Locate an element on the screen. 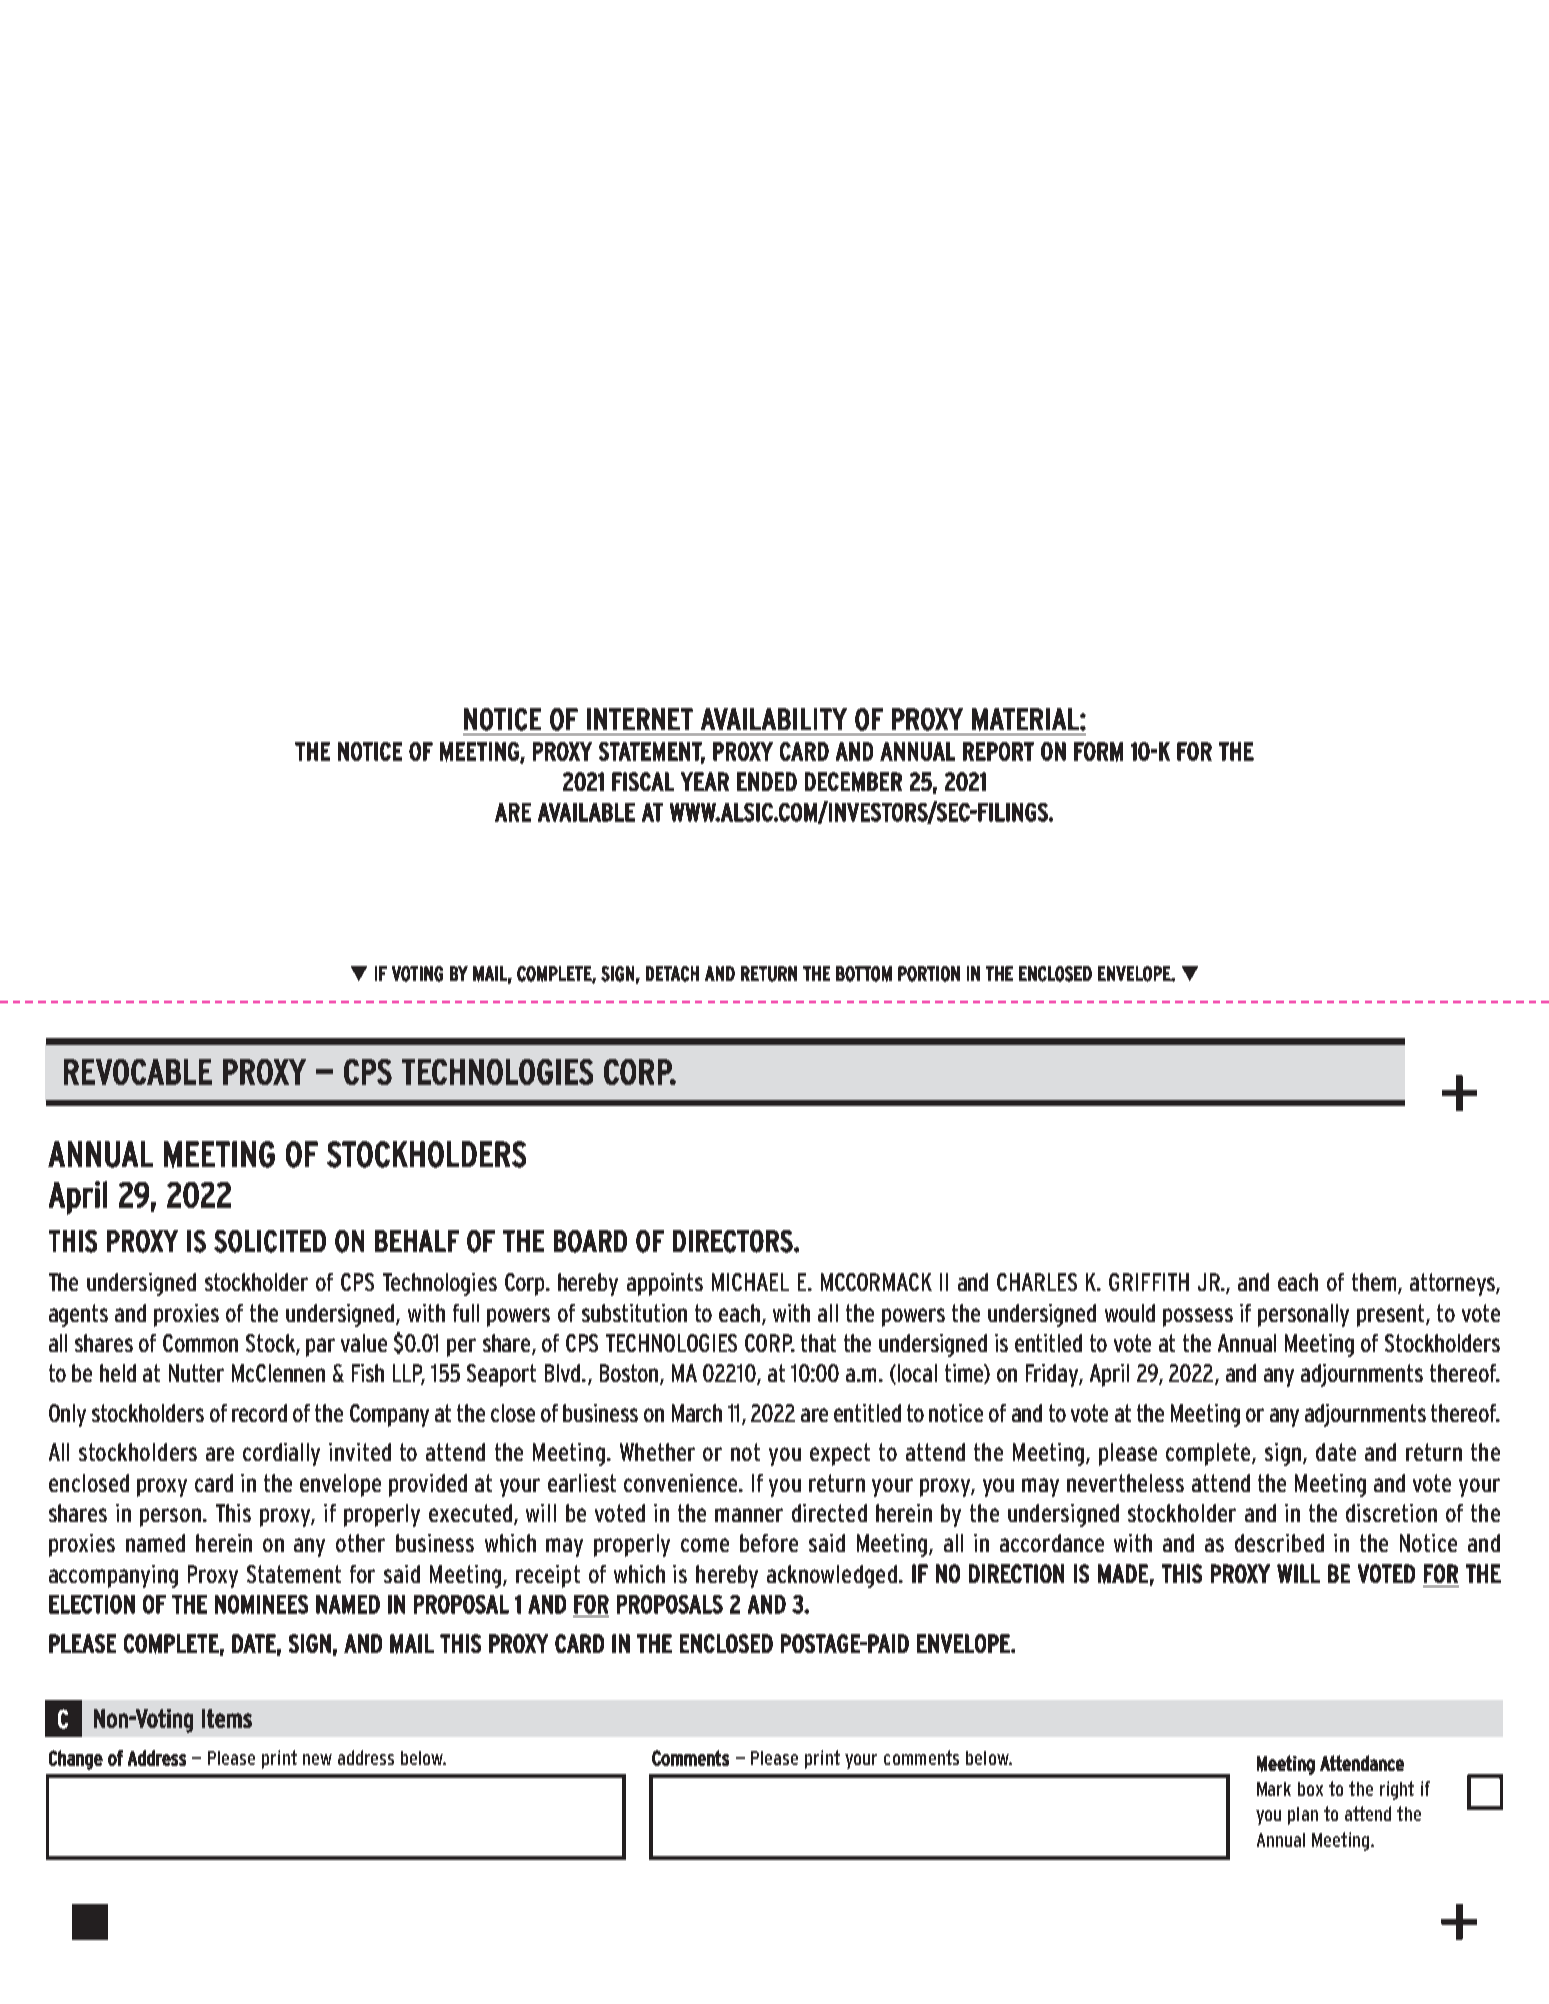 The image size is (1549, 2004). FORM is located at coordinates (1098, 752).
